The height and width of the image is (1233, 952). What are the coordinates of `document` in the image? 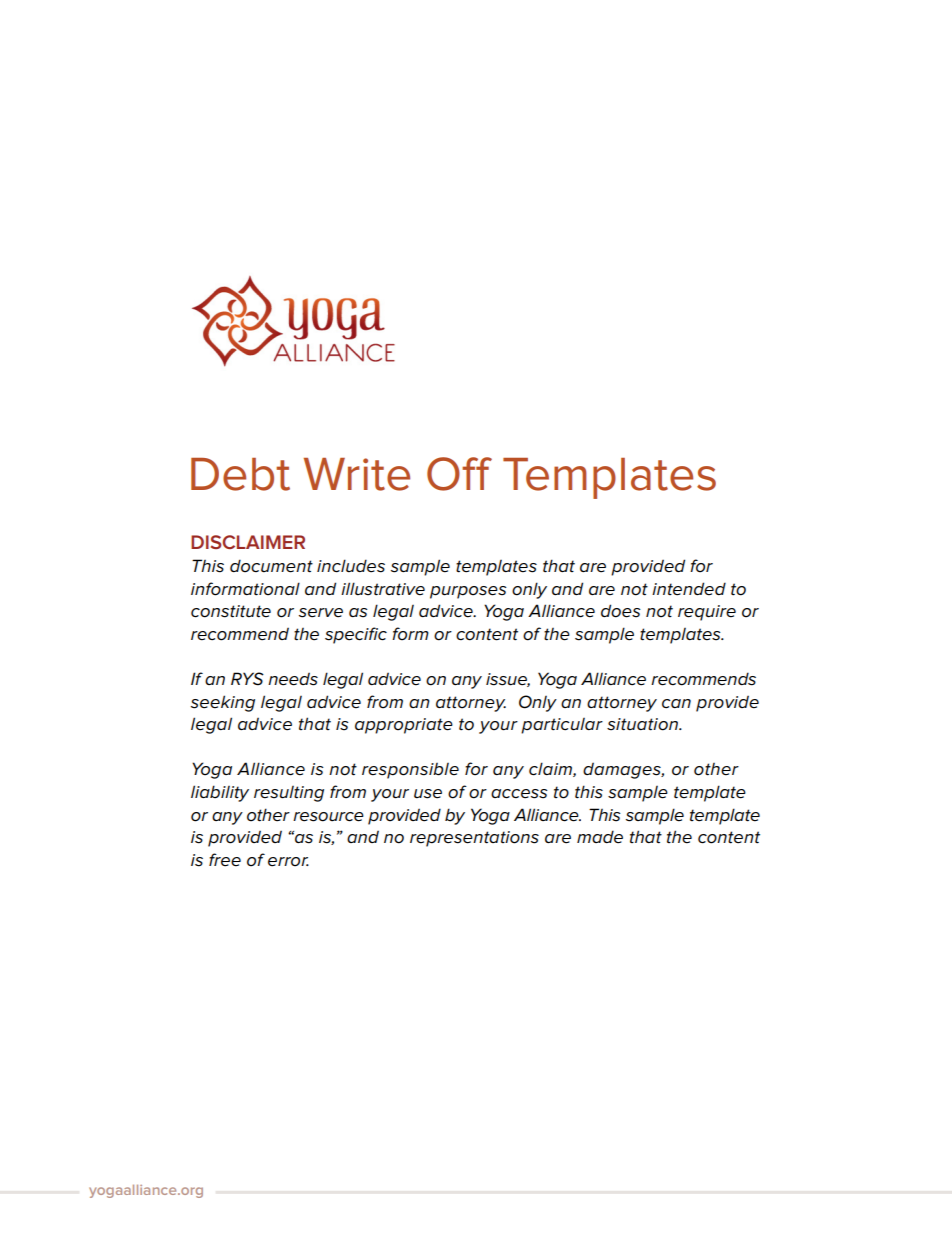 It's located at (271, 566).
